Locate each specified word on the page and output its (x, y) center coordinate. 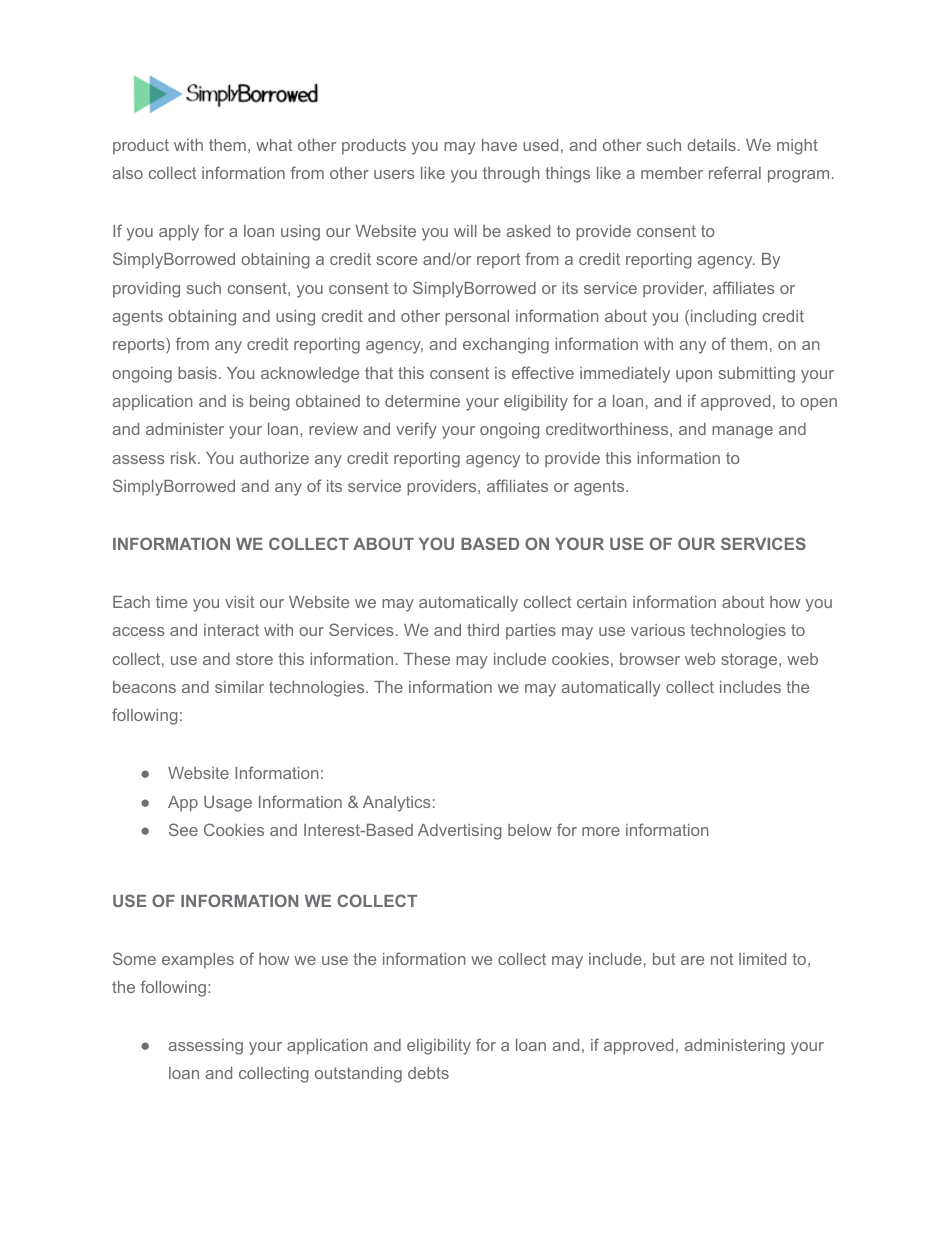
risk (185, 458)
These (426, 659)
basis (197, 373)
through (511, 175)
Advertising (460, 832)
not (722, 959)
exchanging (506, 346)
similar (239, 687)
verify (416, 430)
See (183, 829)
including (723, 318)
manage (742, 432)
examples (198, 961)
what (274, 145)
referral (735, 172)
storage (750, 661)
